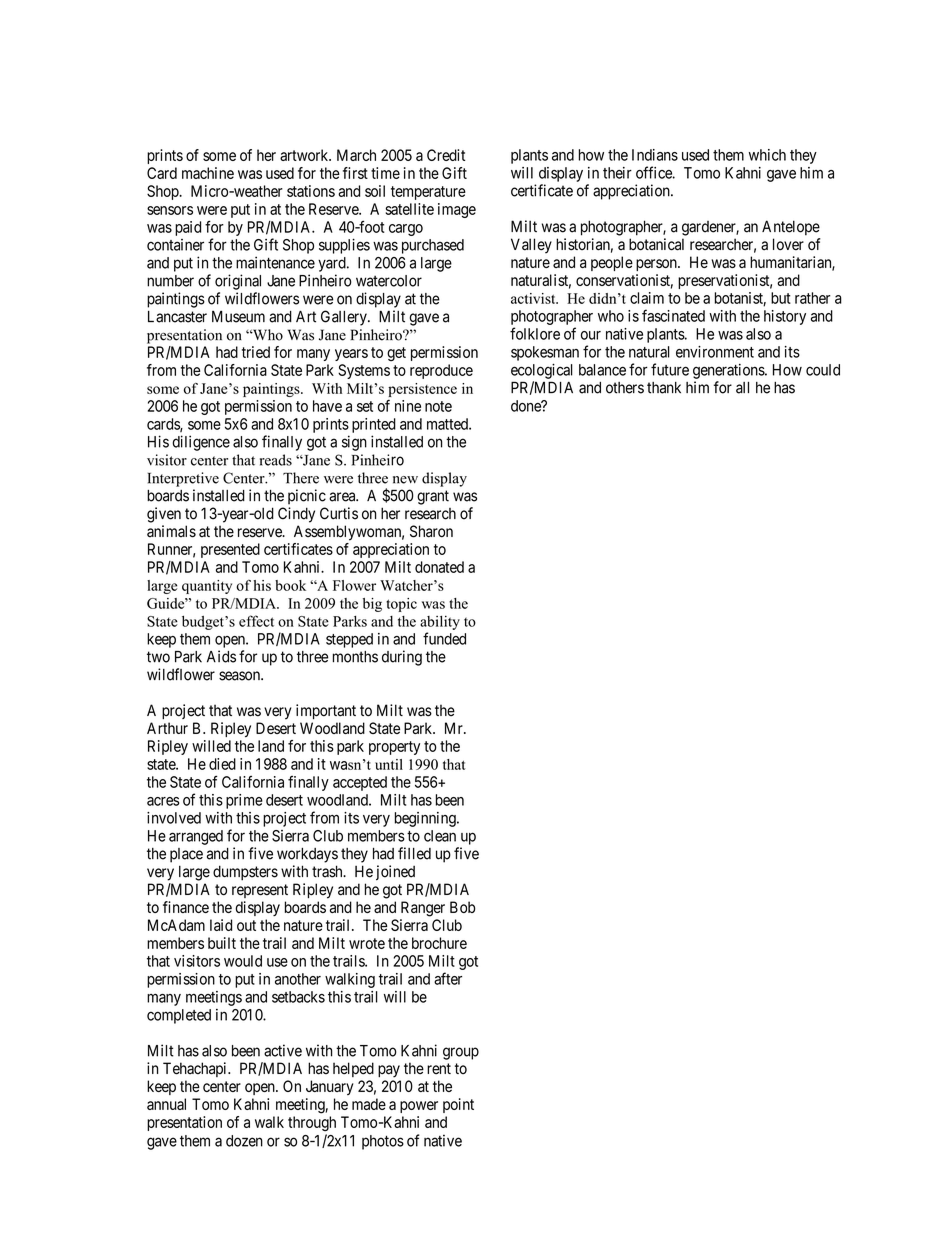 Image resolution: width=952 pixels, height=1233 pixels. What do you see at coordinates (221, 656) in the screenshot?
I see `Aids` at bounding box center [221, 656].
